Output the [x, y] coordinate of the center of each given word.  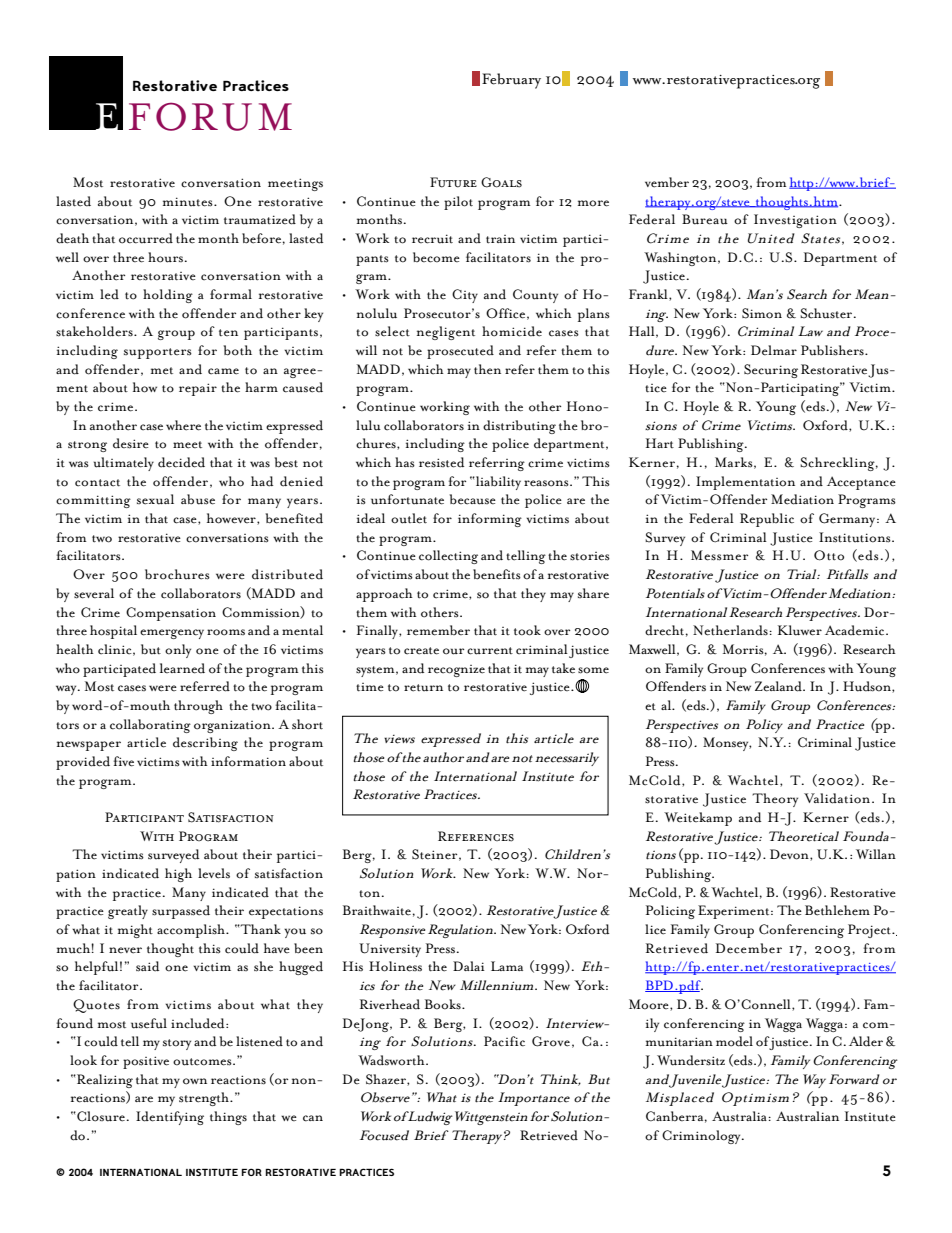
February [511, 81]
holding [168, 296]
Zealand [779, 686]
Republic [767, 520]
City [465, 296]
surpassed [181, 912]
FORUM [210, 116]
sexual [155, 499]
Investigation [795, 221]
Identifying [170, 1118]
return [423, 688]
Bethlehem [837, 910]
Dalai [469, 966]
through [198, 707]
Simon [762, 313]
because [472, 499]
